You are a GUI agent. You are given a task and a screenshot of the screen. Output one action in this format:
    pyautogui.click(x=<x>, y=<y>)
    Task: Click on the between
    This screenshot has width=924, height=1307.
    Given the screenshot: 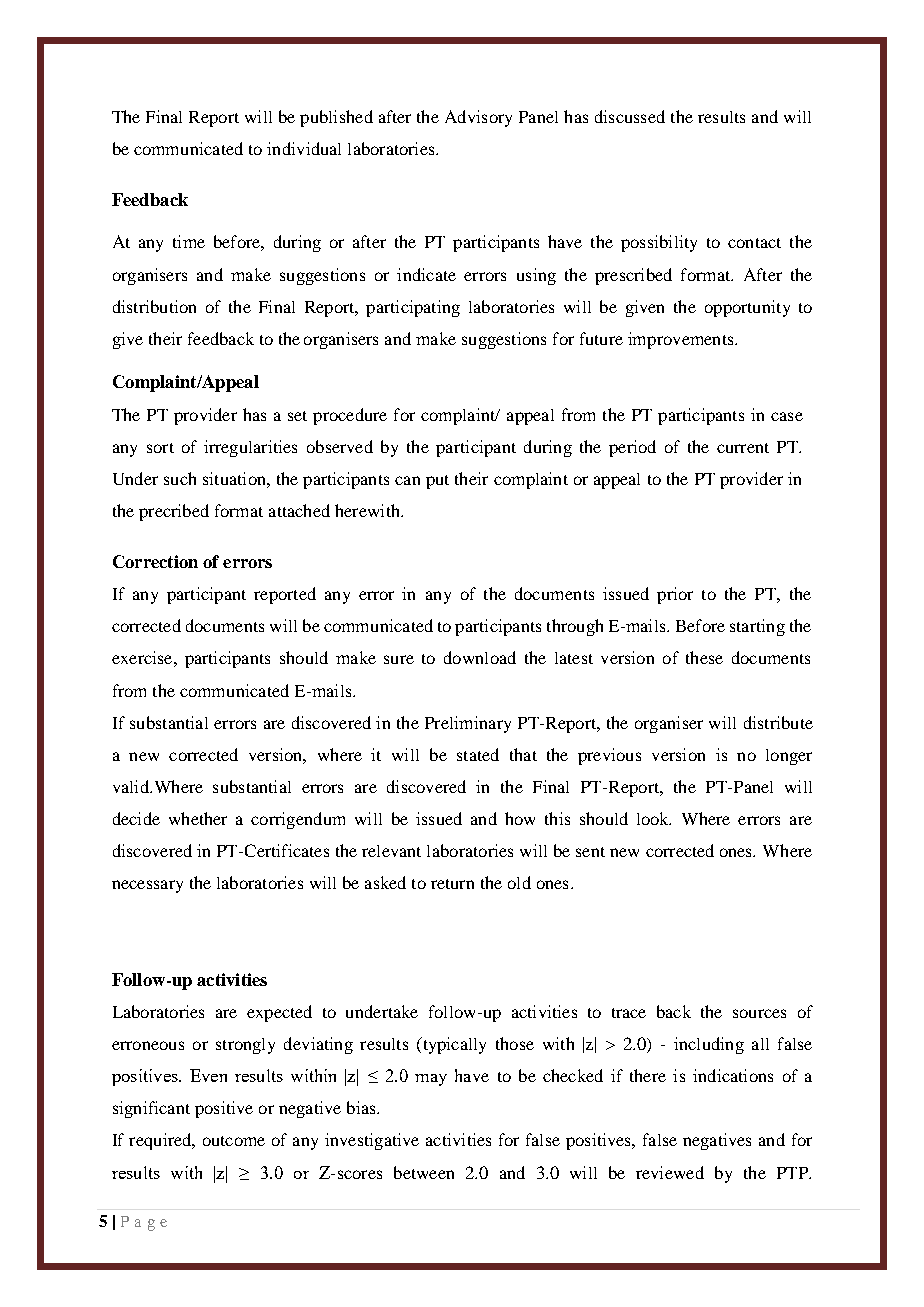 What is the action you would take?
    pyautogui.click(x=424, y=1172)
